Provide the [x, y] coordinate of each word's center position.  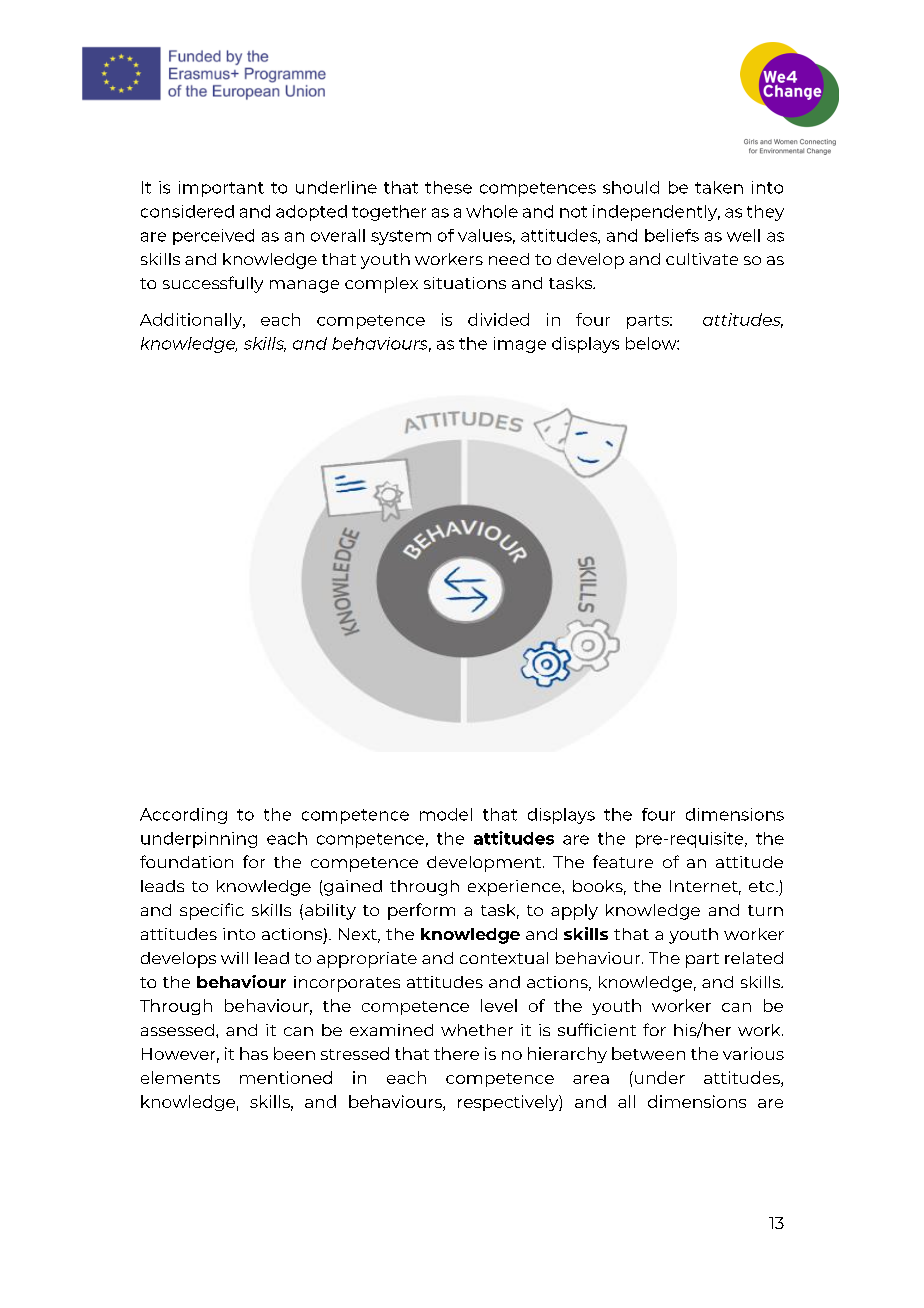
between [648, 1053]
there [456, 1053]
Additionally [192, 321]
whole [492, 211]
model [446, 814]
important [221, 189]
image [520, 345]
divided [498, 319]
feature [623, 861]
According [183, 816]
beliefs [672, 235]
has [254, 1053]
